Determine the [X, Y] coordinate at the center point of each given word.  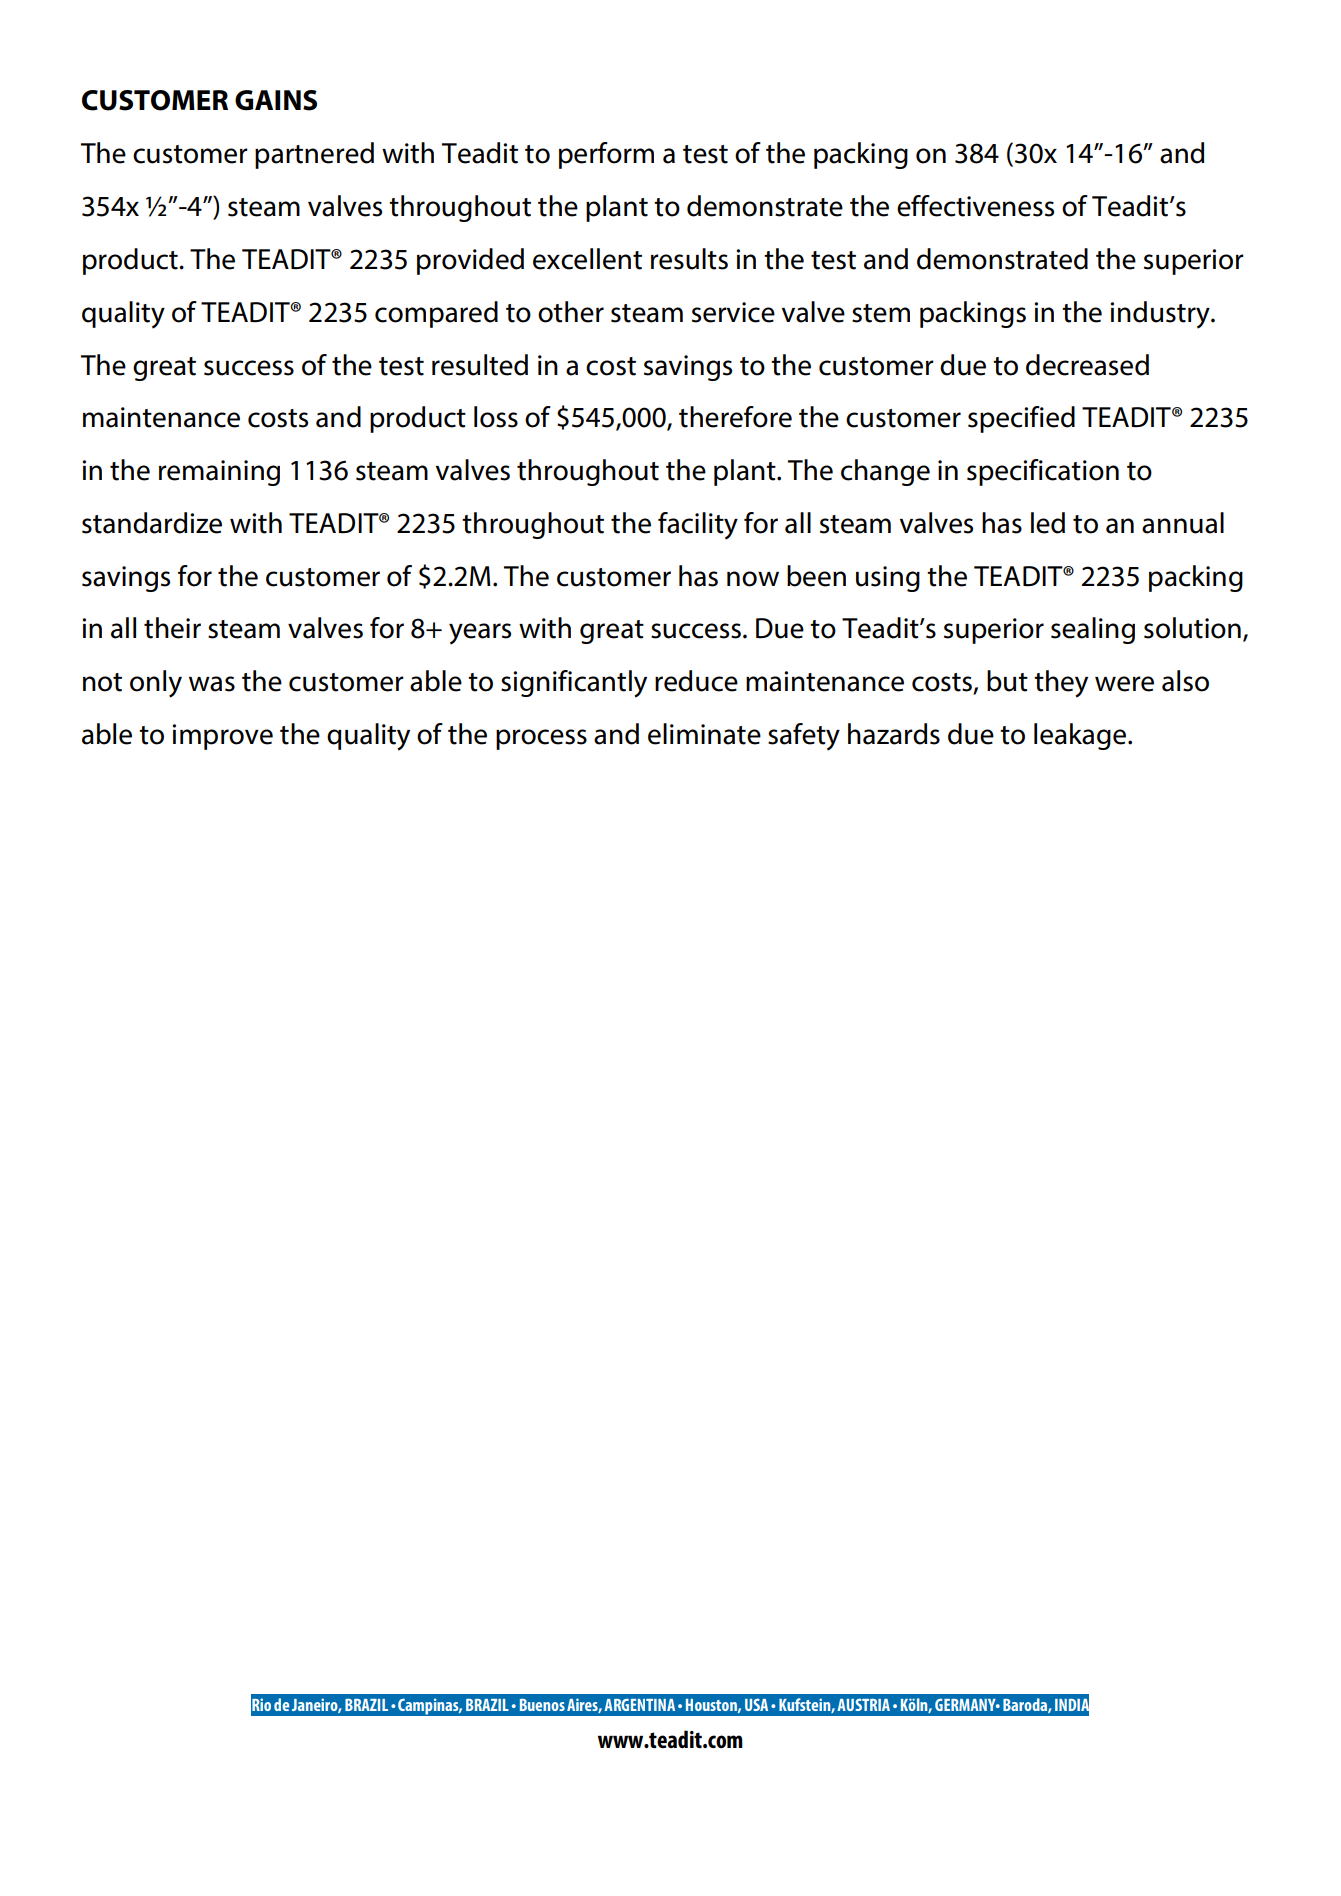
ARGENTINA [639, 1705]
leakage [1080, 736]
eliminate [704, 734]
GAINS [276, 100]
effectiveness [975, 206]
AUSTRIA [863, 1704]
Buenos [542, 1705]
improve [222, 737]
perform [606, 155]
